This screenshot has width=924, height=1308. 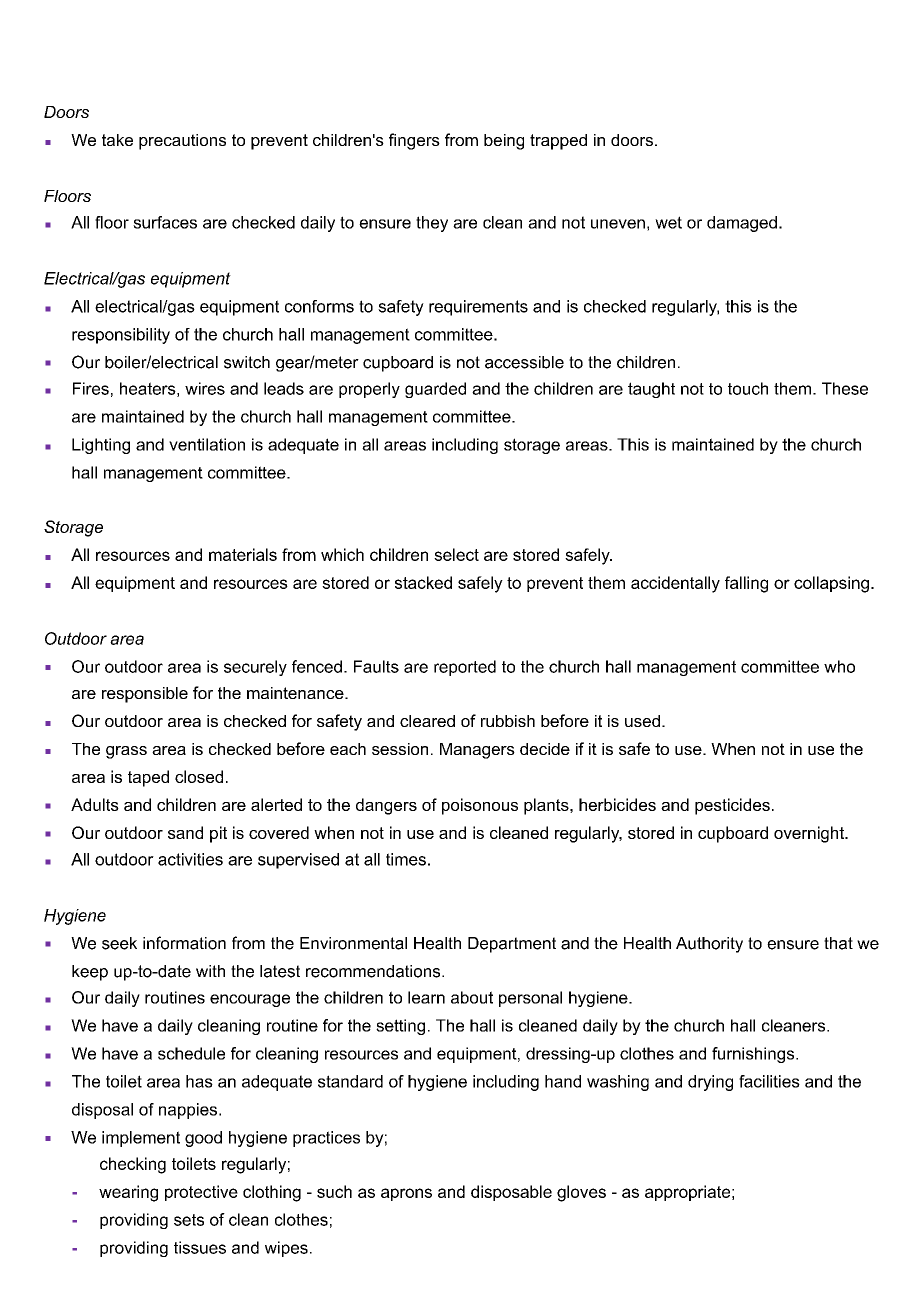 What do you see at coordinates (581, 1193) in the screenshot?
I see `gloves` at bounding box center [581, 1193].
